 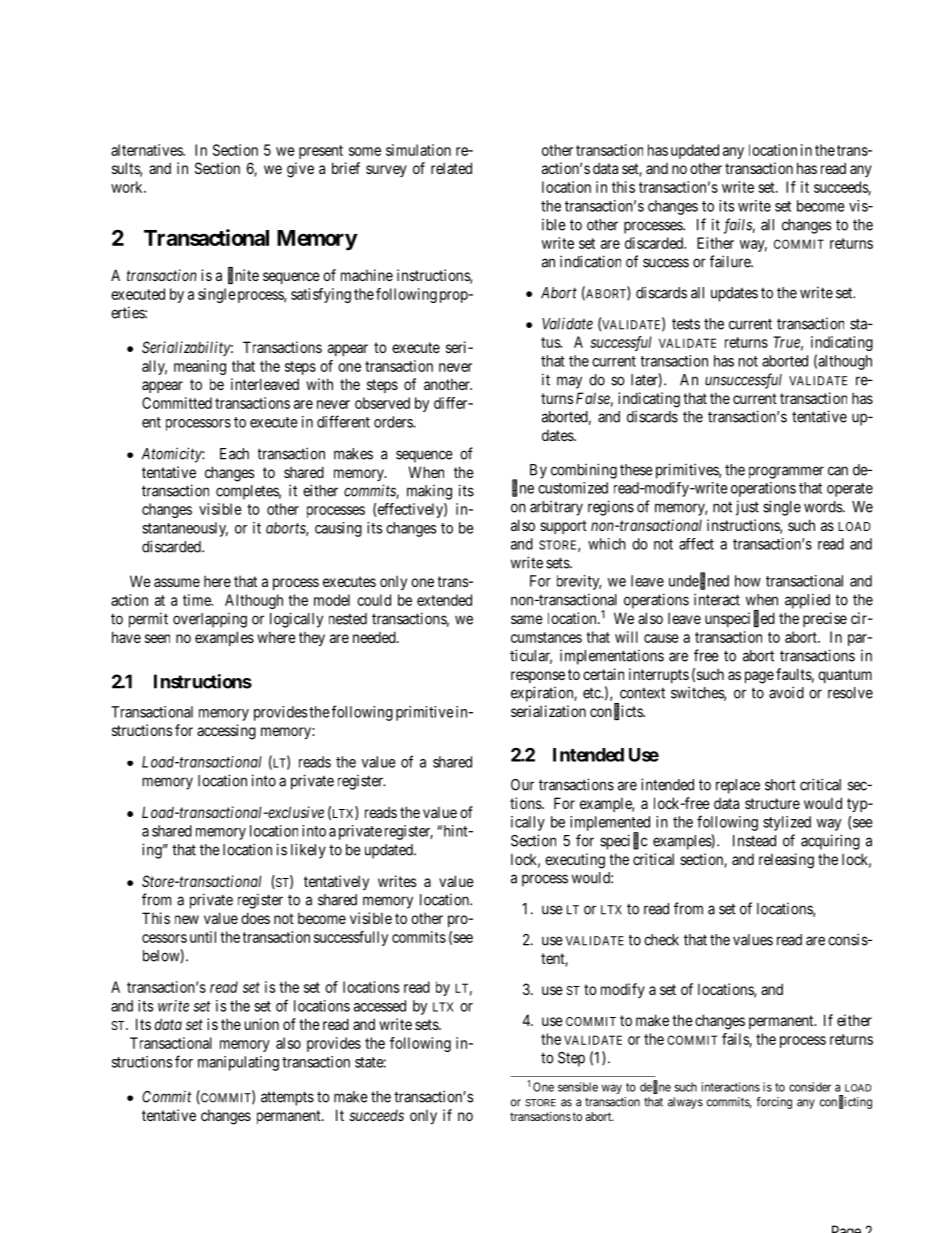 What do you see at coordinates (380, 1006) in the screenshot?
I see `accessed` at bounding box center [380, 1006].
